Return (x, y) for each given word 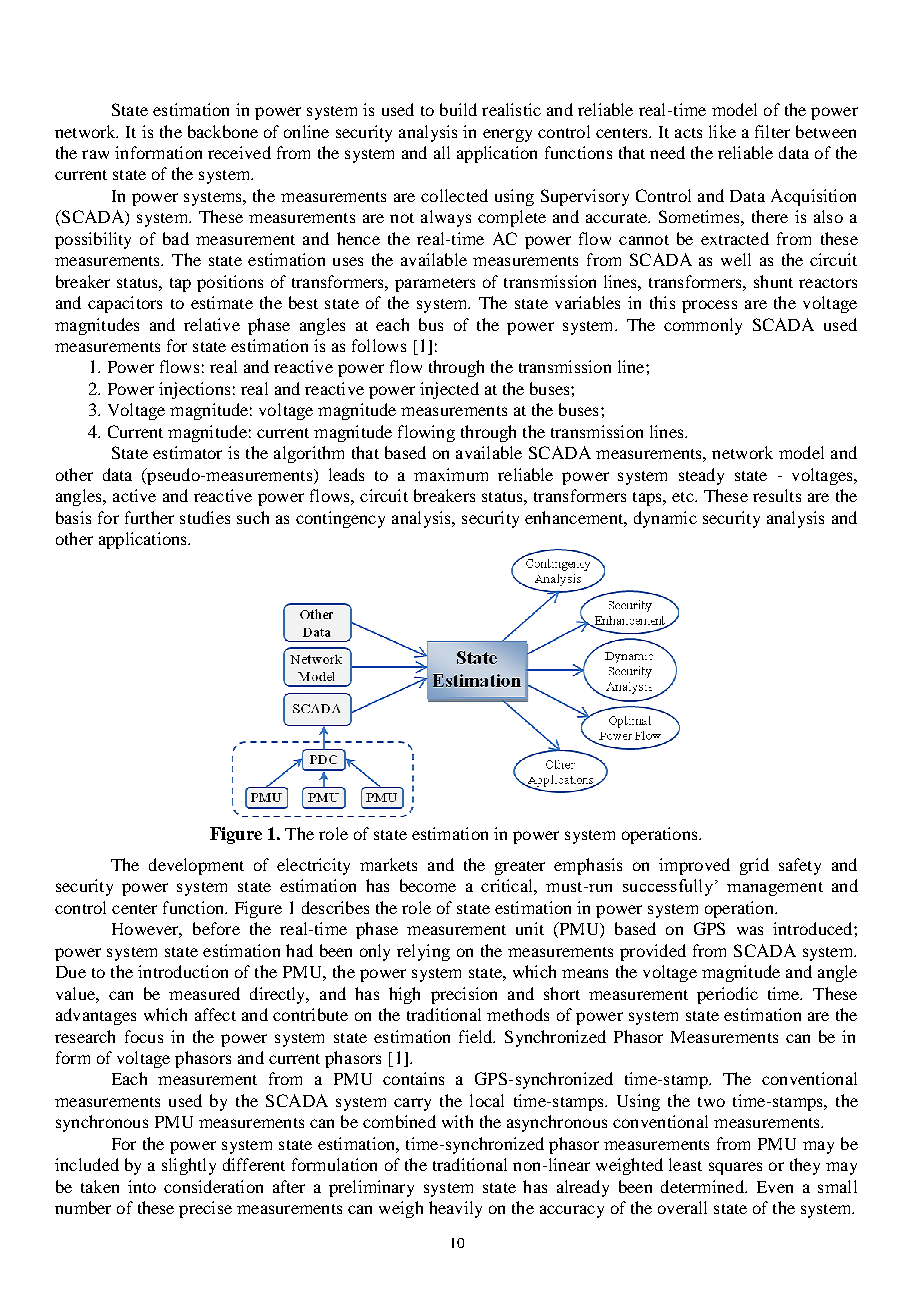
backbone (223, 131)
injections (194, 390)
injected (449, 390)
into (142, 1186)
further (149, 517)
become (428, 885)
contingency (340, 519)
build (458, 109)
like (722, 131)
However (147, 930)
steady (701, 476)
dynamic (665, 519)
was (750, 930)
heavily (455, 1209)
